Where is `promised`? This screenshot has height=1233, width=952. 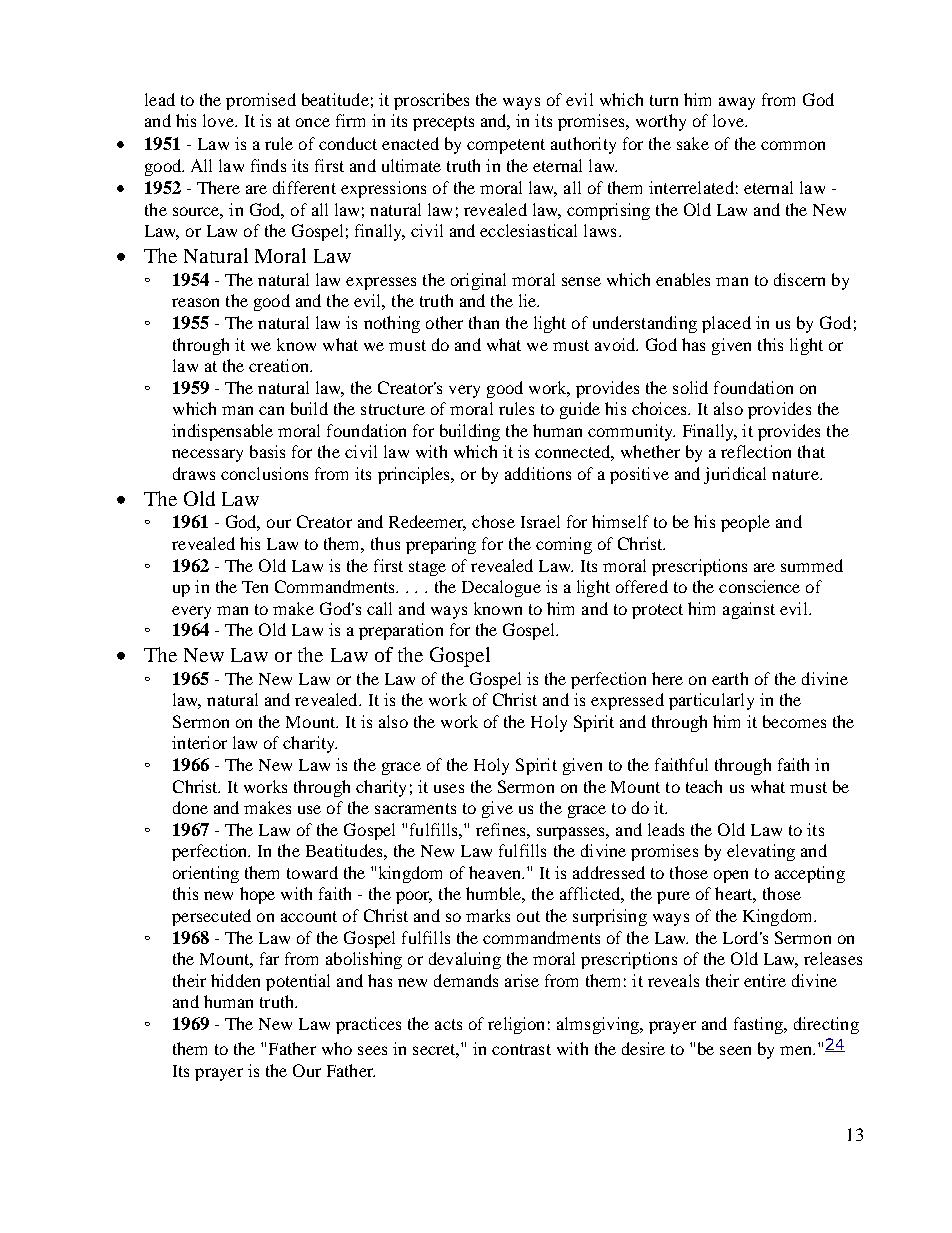 promised is located at coordinates (261, 101).
